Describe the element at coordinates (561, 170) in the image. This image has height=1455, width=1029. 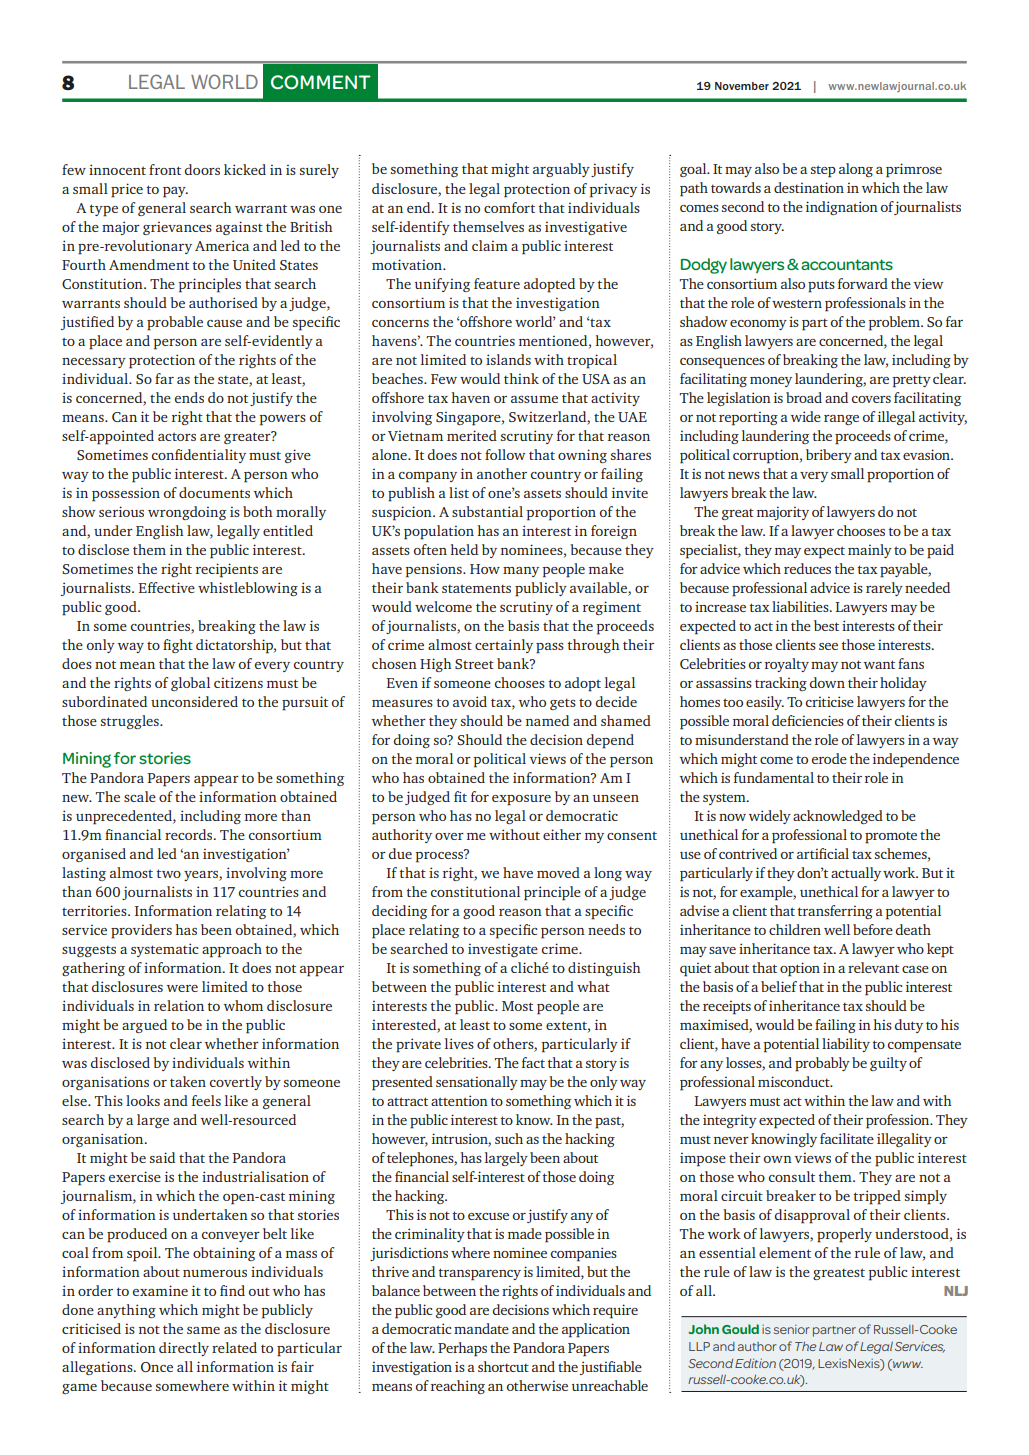
I see `arguably` at that location.
